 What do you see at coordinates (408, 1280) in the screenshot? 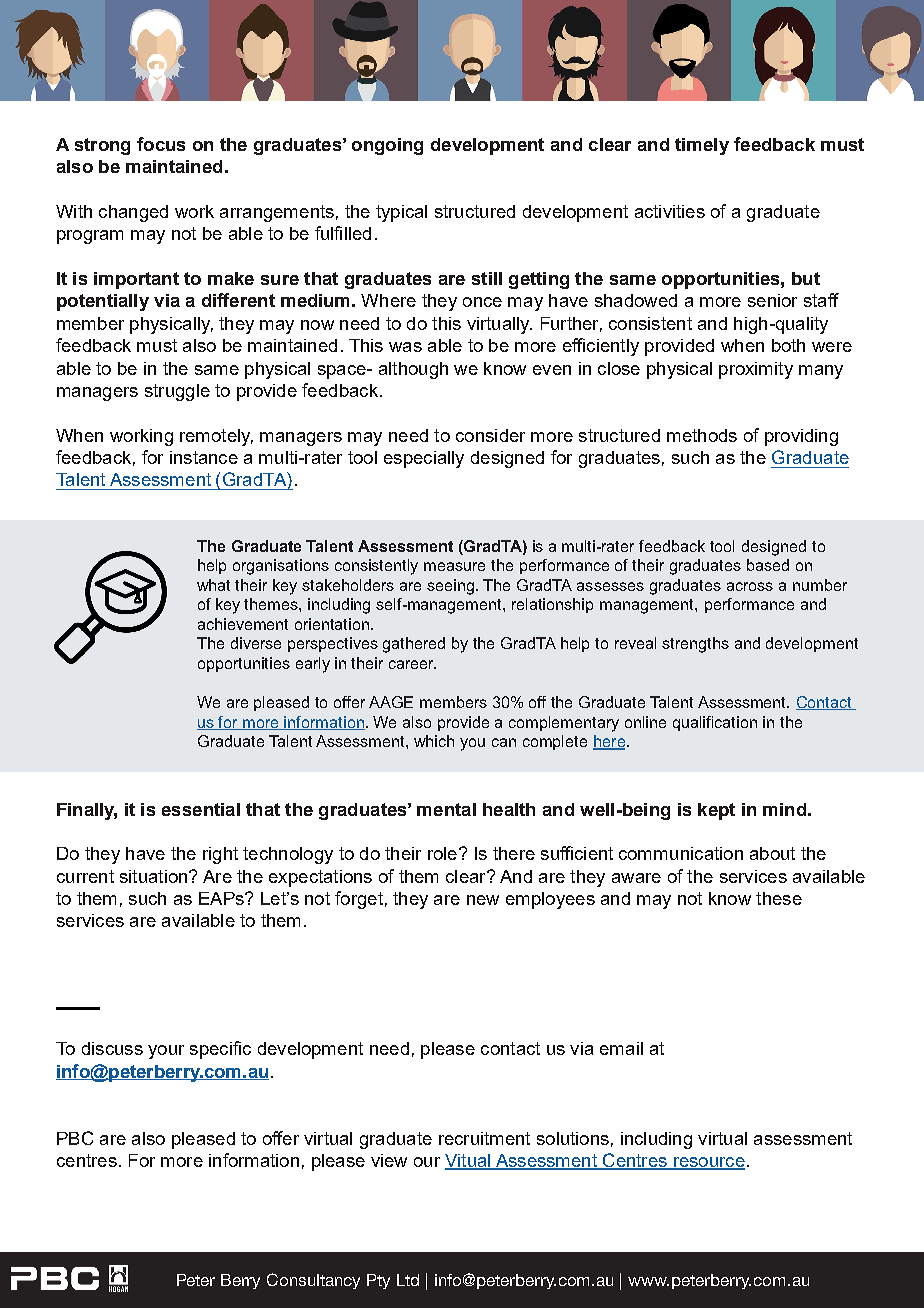
I see `Ltd` at bounding box center [408, 1280].
